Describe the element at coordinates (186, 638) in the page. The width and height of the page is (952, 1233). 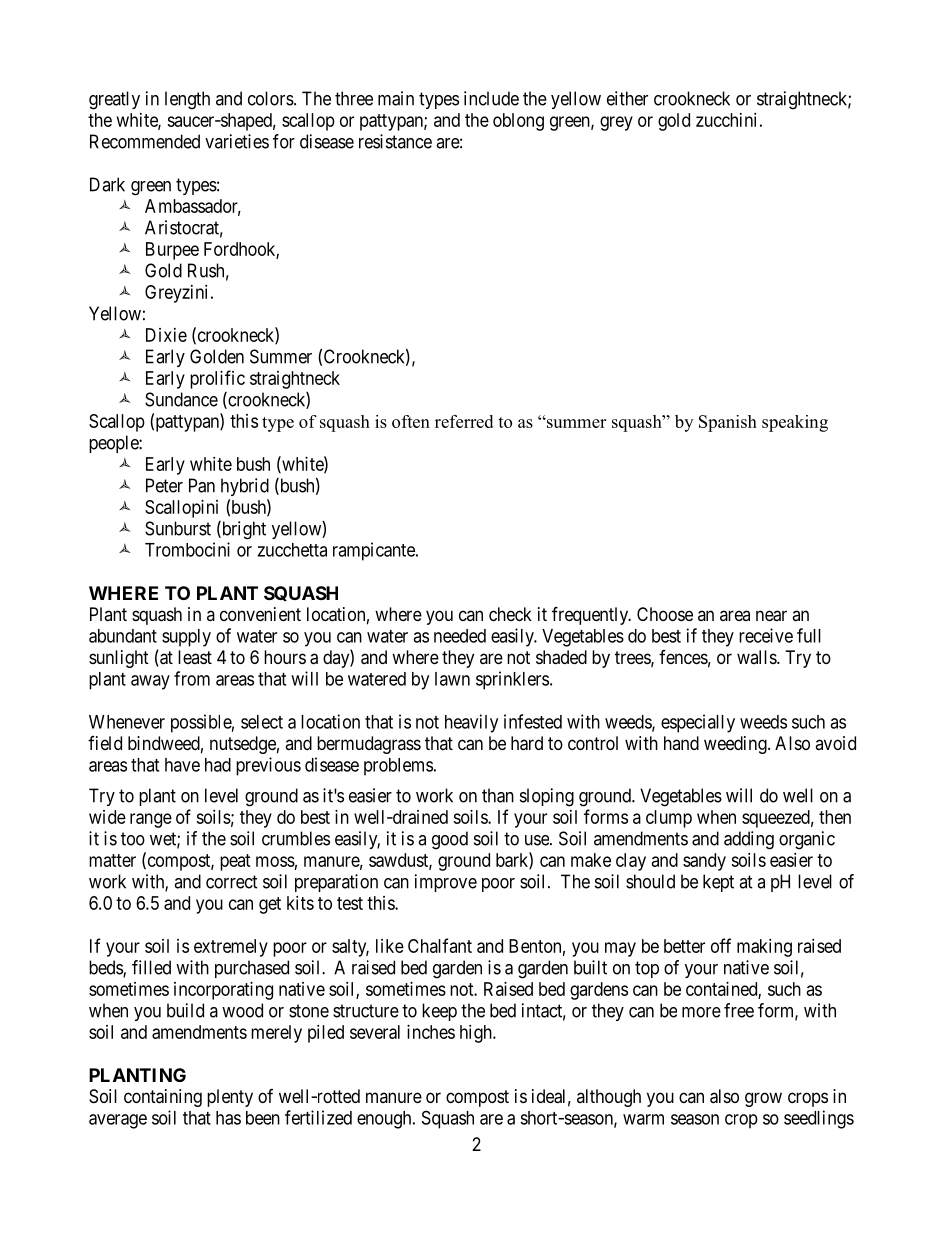
I see `supply` at that location.
